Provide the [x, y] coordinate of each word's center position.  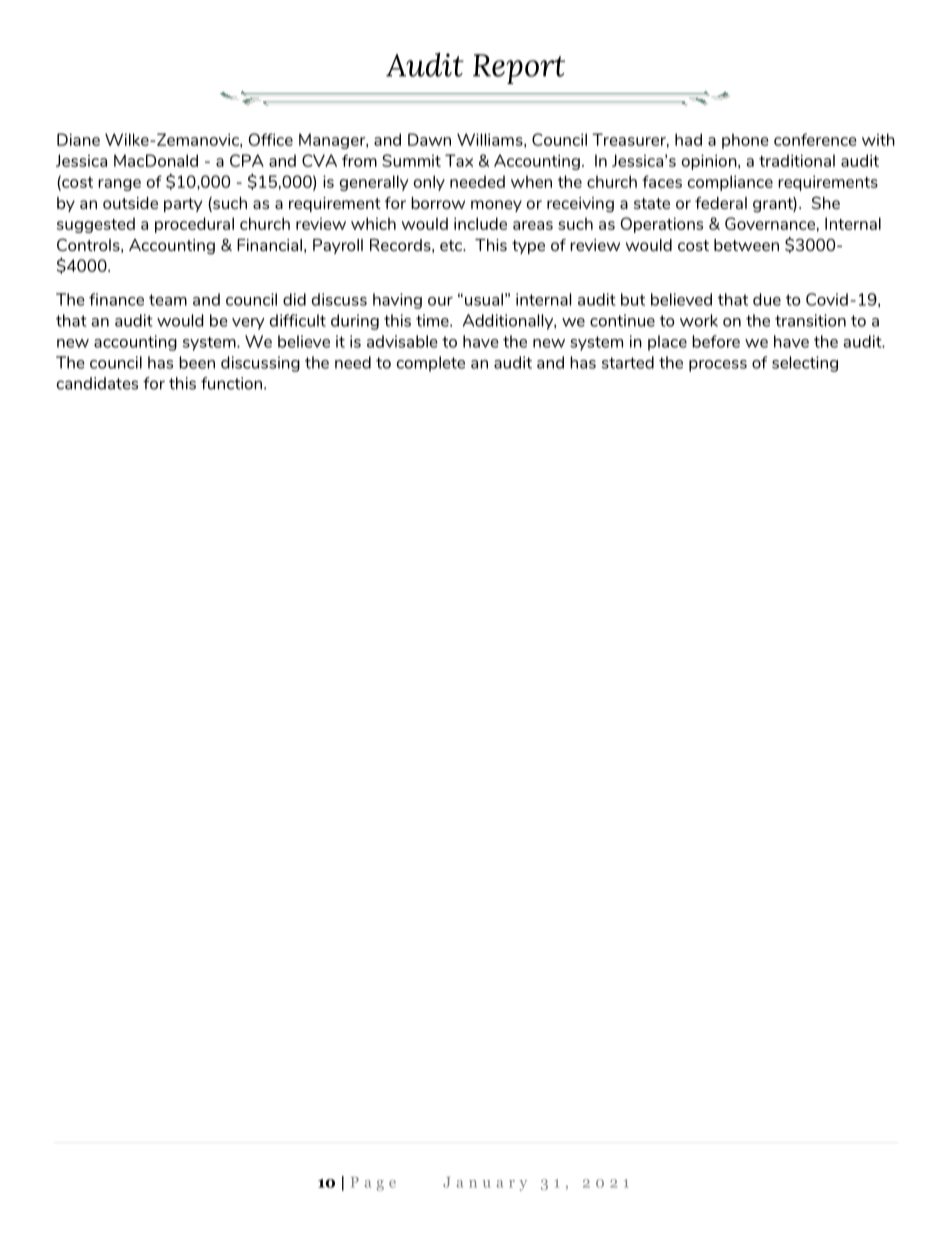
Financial [269, 245]
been [197, 362]
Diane [78, 139]
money [496, 206]
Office [271, 139]
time [433, 320]
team [168, 300]
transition [810, 320]
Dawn [429, 139]
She [826, 202]
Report [519, 69]
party [183, 205]
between [746, 245]
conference [815, 139]
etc [452, 245]
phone [745, 141]
